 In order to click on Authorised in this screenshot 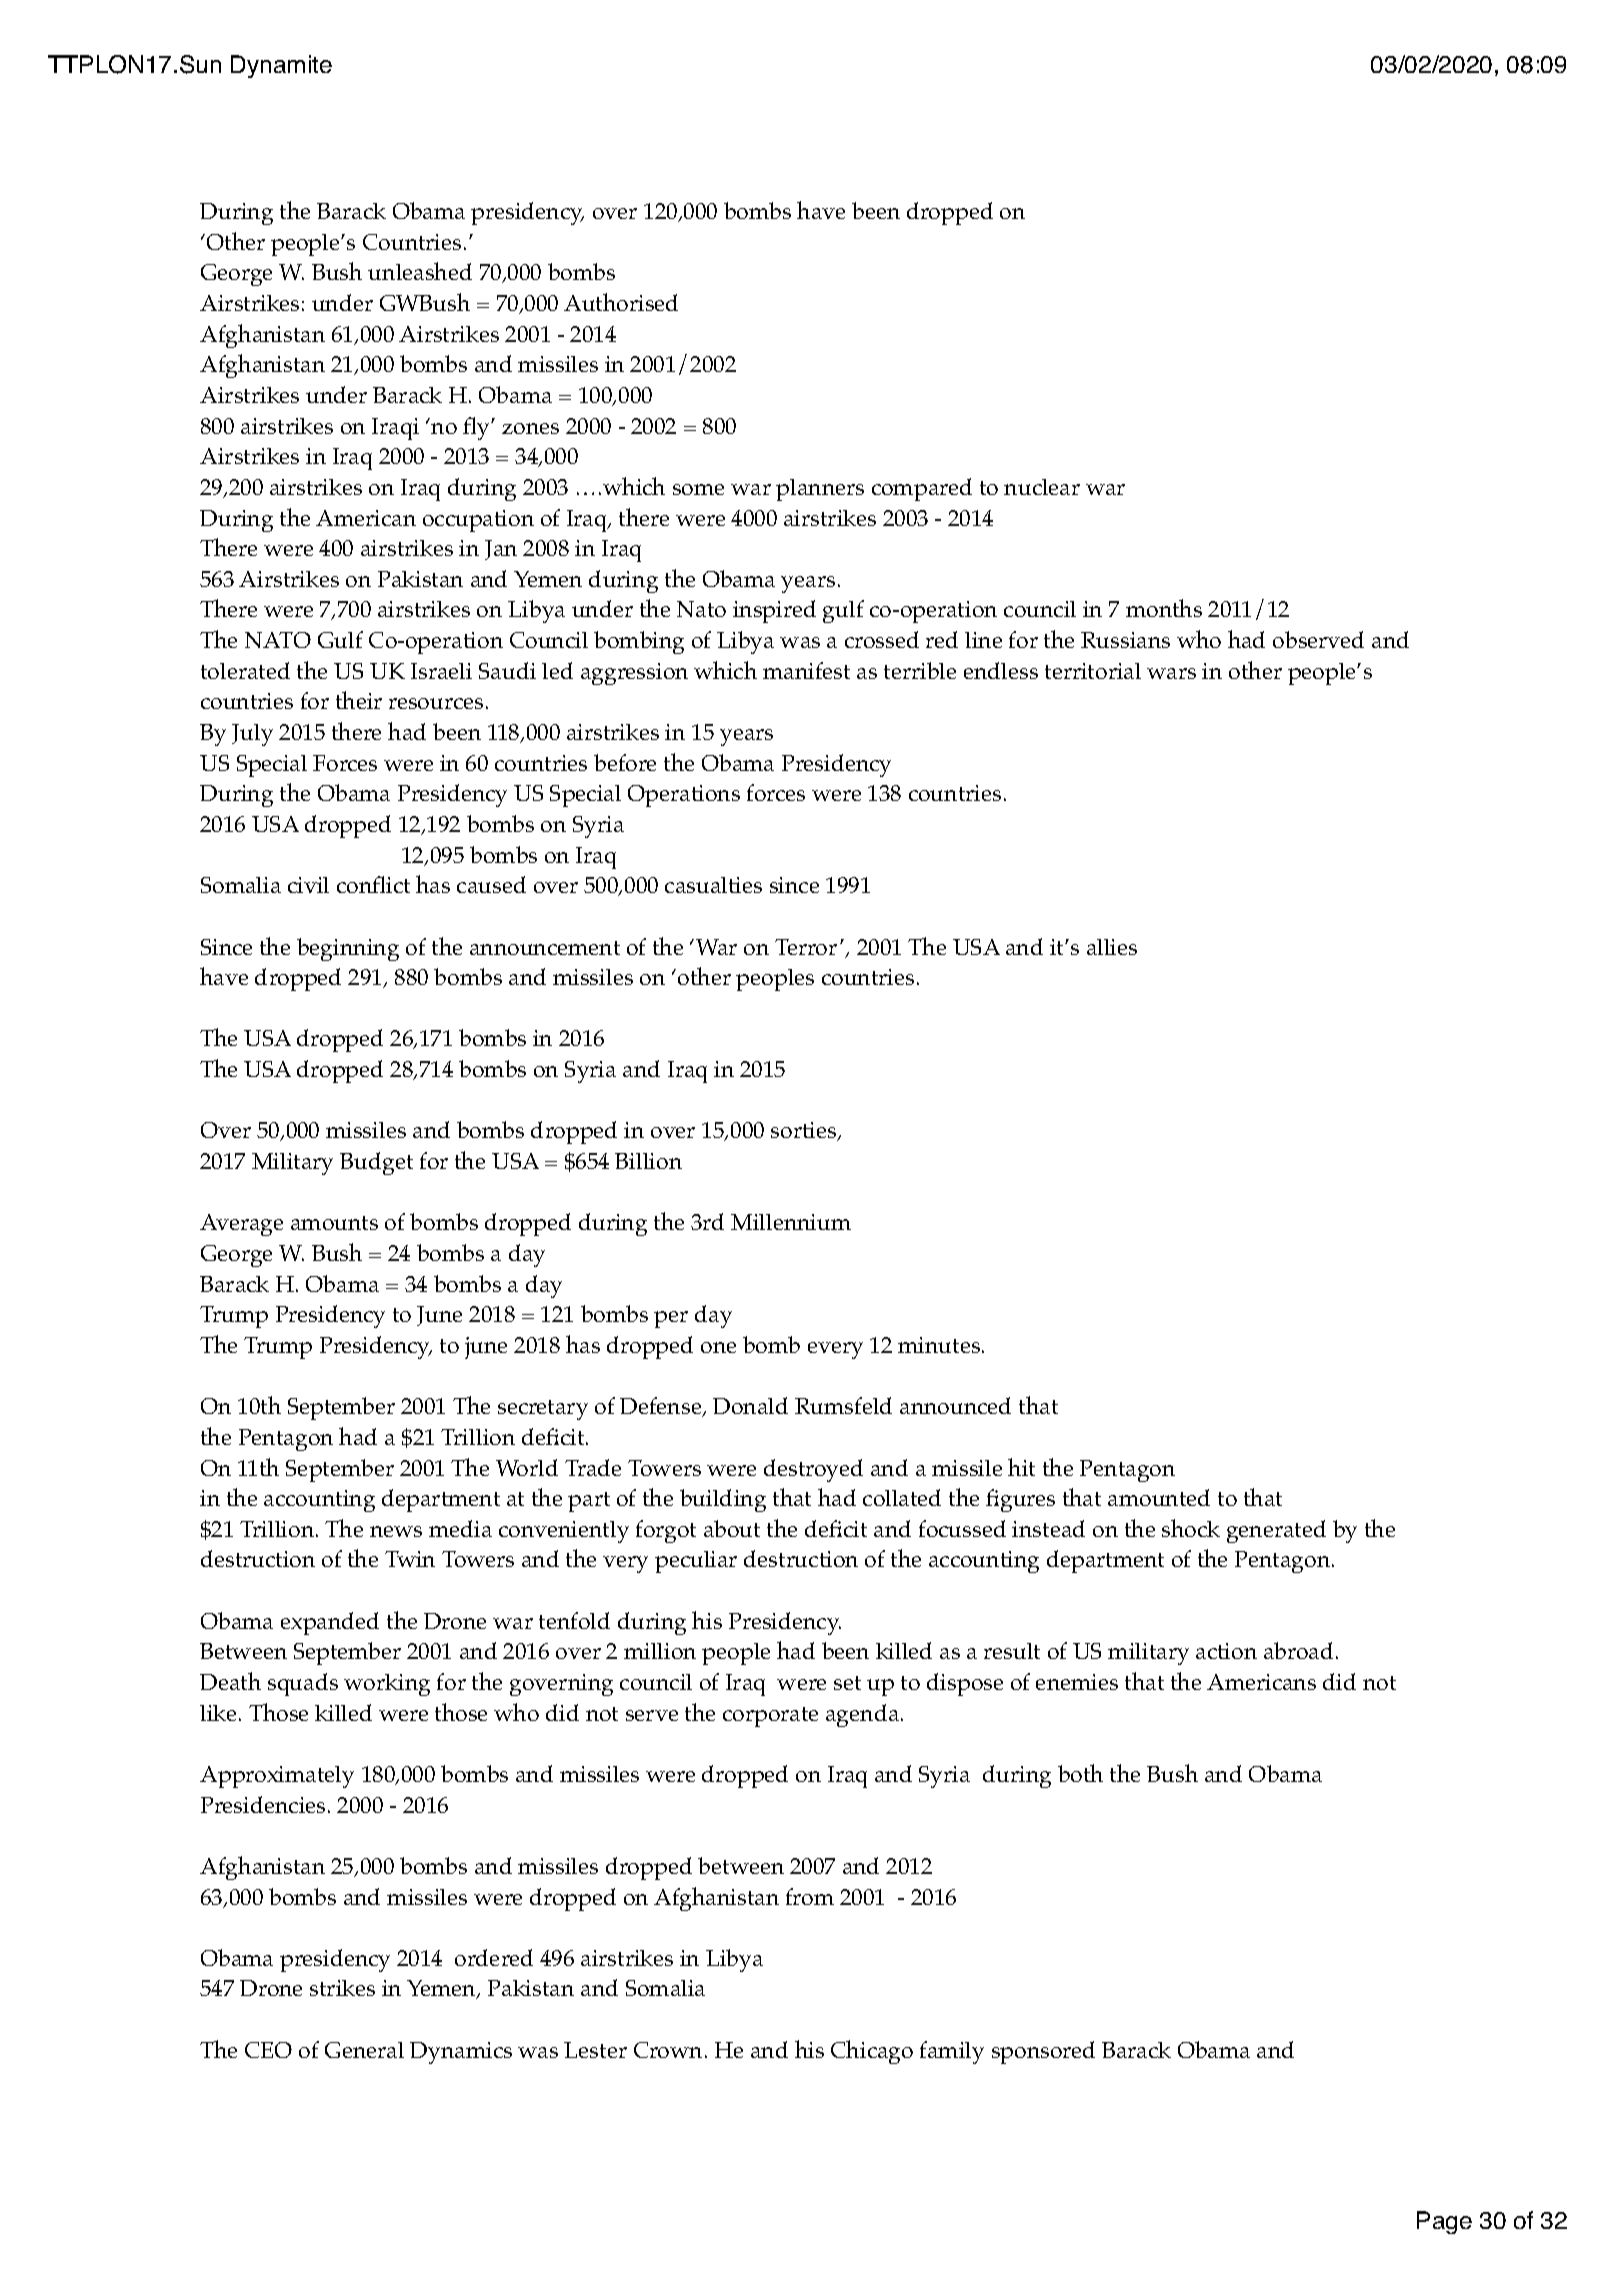, I will do `click(621, 302)`.
